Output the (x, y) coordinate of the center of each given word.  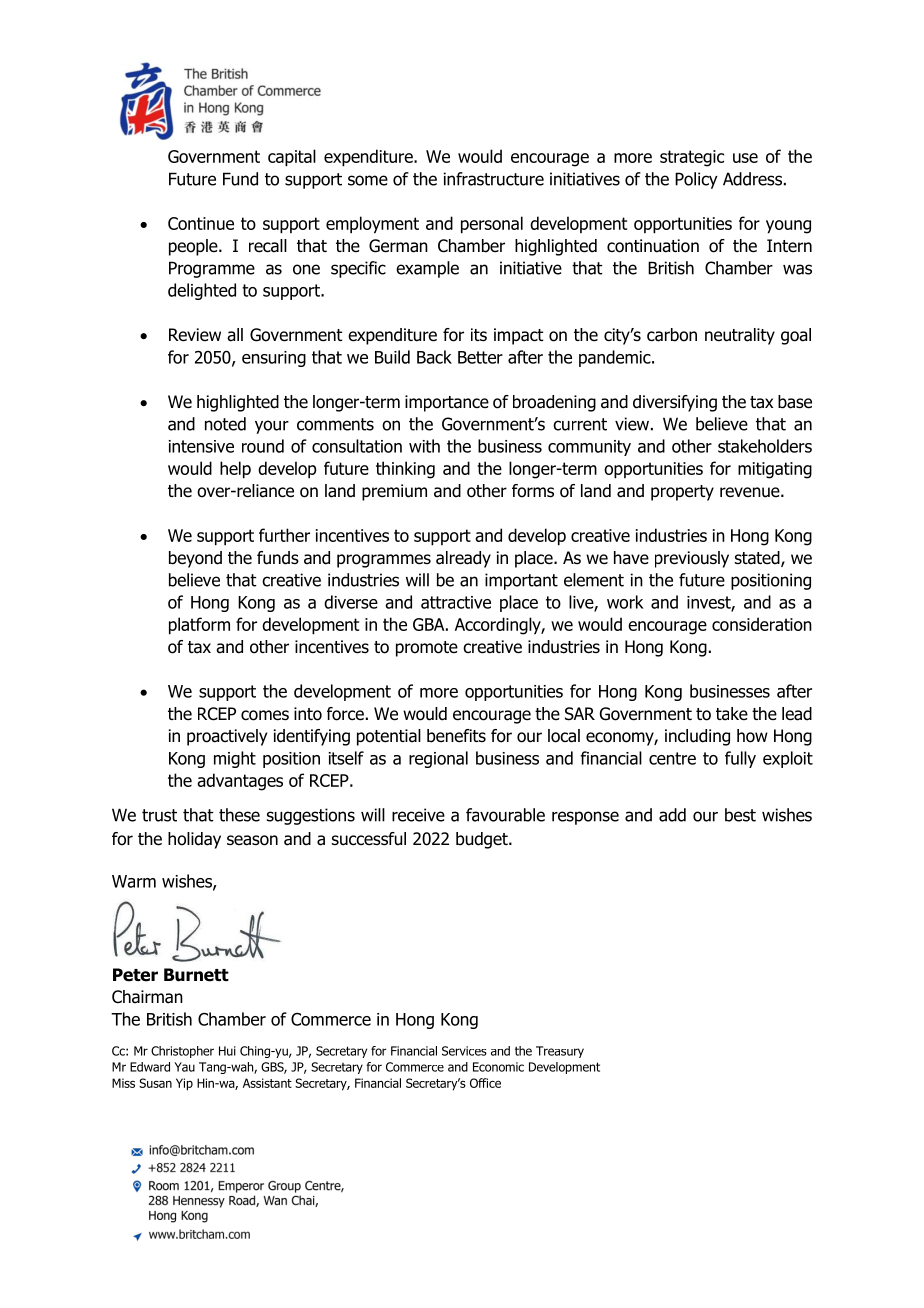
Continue (201, 223)
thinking (405, 470)
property (682, 493)
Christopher (182, 1052)
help (235, 470)
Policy (696, 180)
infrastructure (494, 179)
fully (740, 759)
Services (464, 1051)
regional (438, 759)
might (235, 759)
